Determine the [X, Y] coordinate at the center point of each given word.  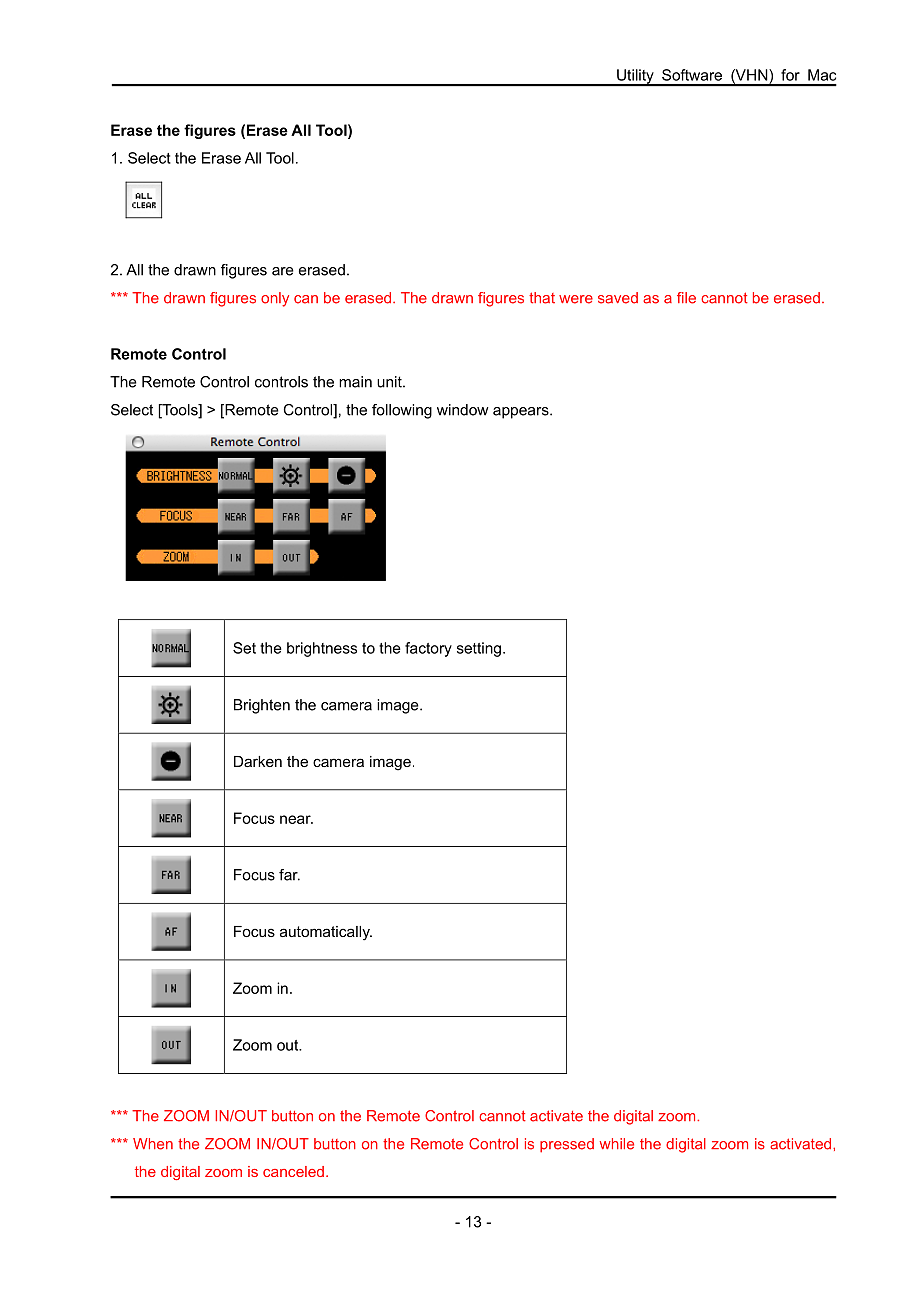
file [686, 298]
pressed [567, 1145]
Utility [635, 77]
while [617, 1144]
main [355, 382]
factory [428, 649]
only [275, 299]
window [462, 410]
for [790, 75]
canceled [293, 1171]
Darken [258, 761]
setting [479, 649]
